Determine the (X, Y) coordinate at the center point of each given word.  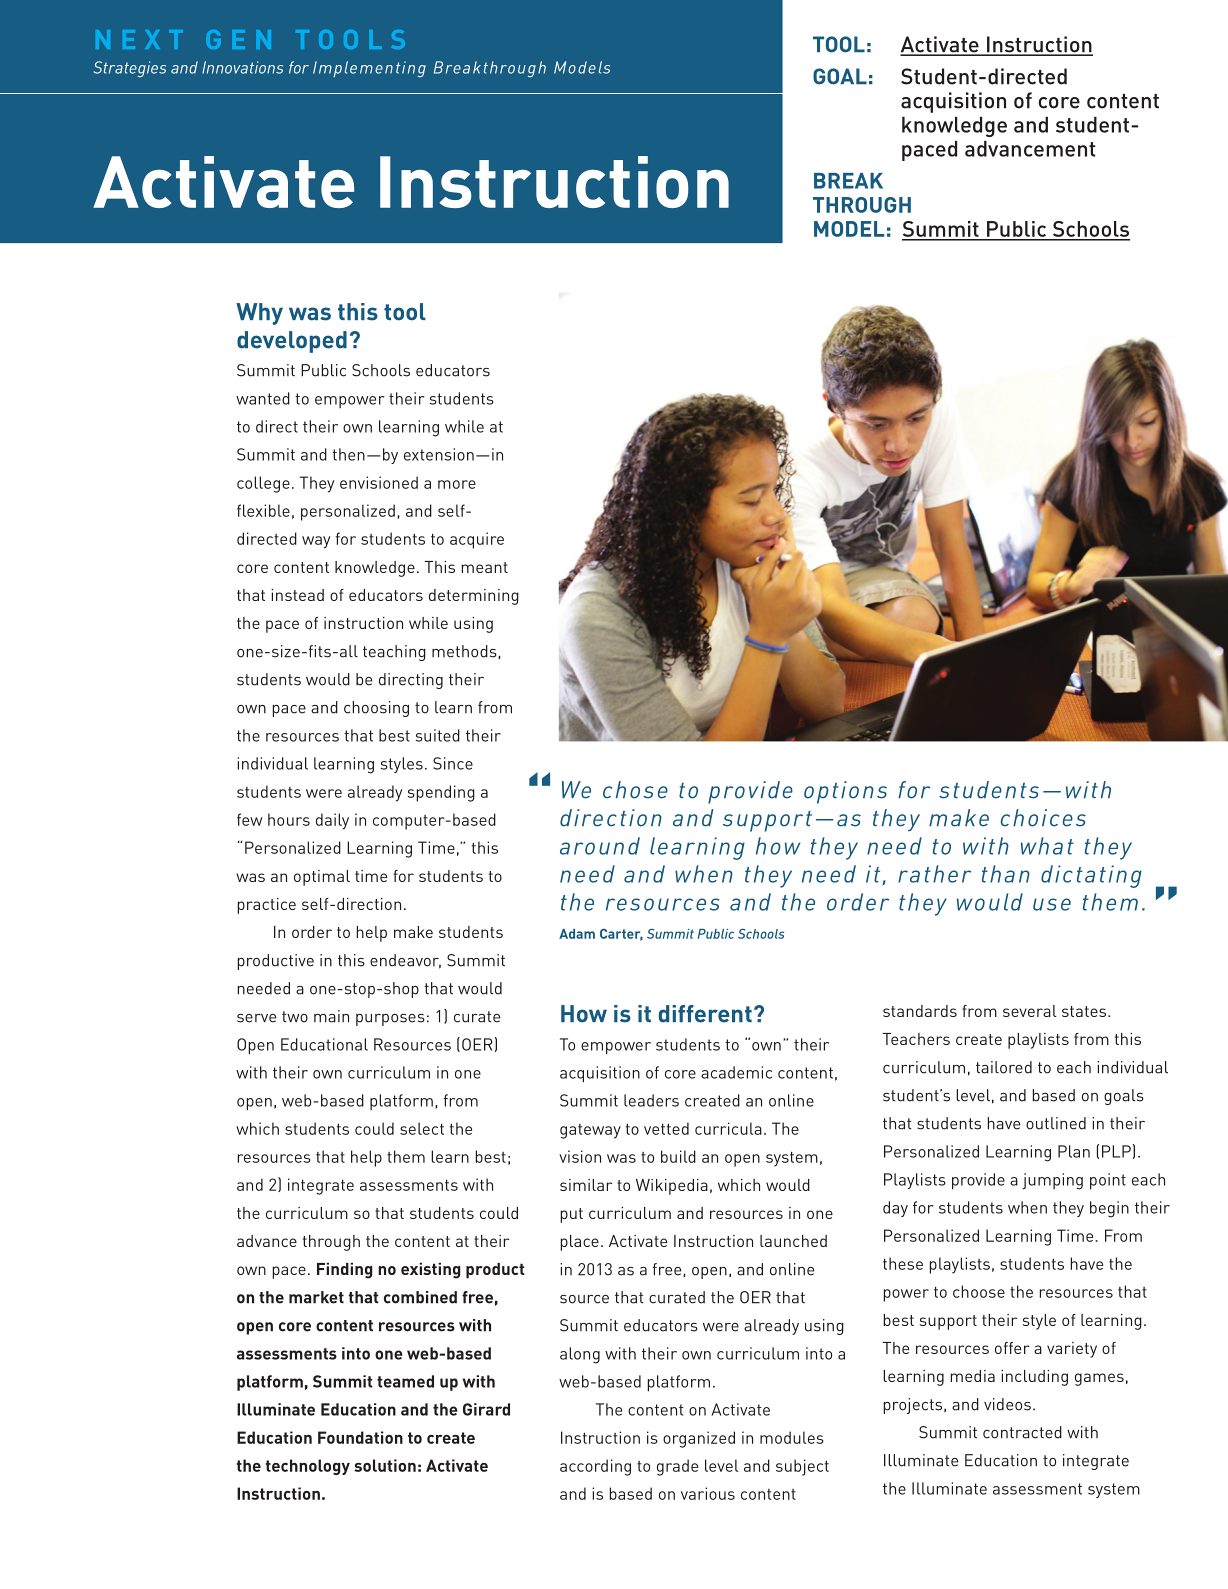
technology (308, 1467)
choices (1043, 818)
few (249, 819)
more (457, 484)
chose (635, 790)
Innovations (242, 67)
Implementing (369, 69)
